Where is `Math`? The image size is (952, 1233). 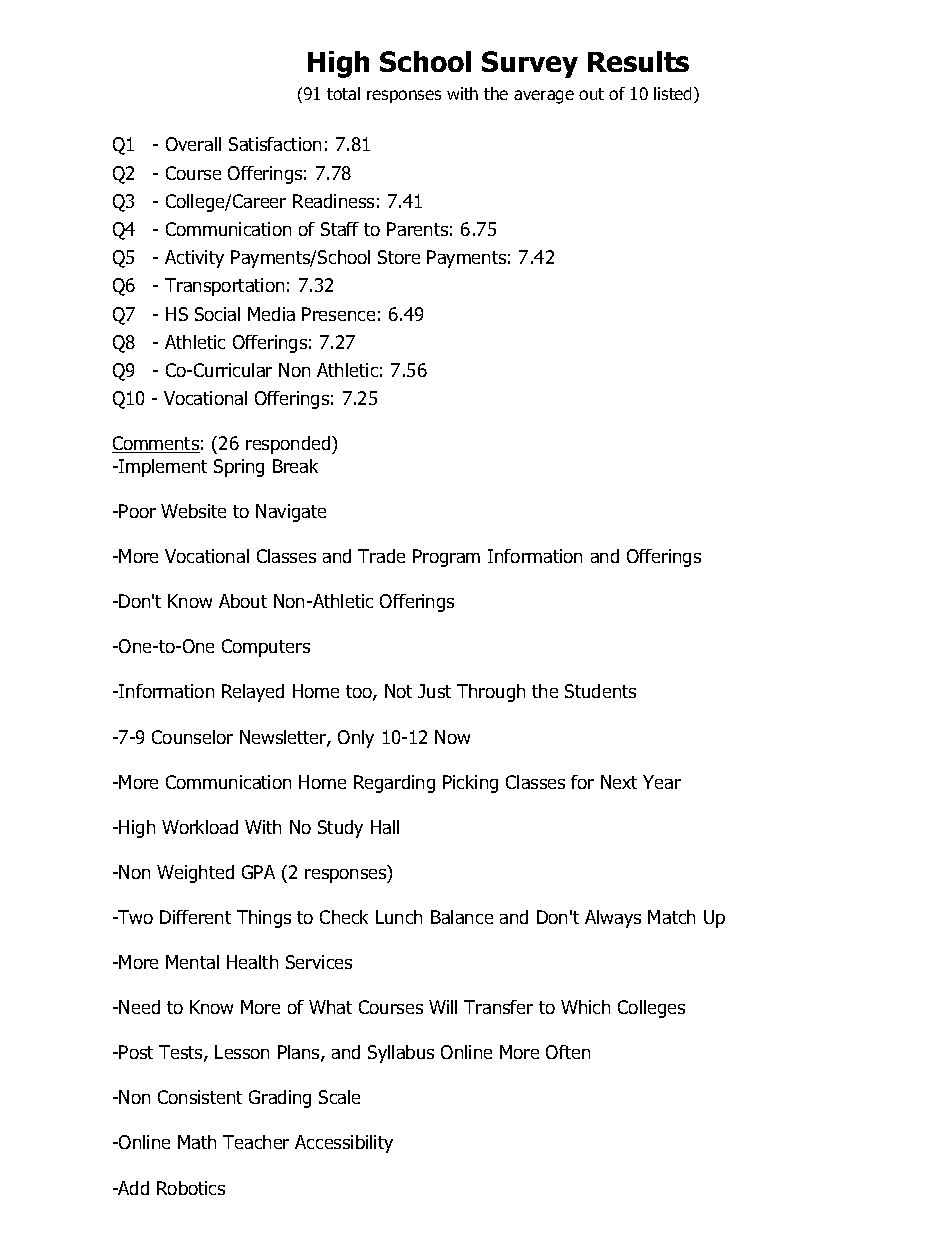
Math is located at coordinates (197, 1142).
